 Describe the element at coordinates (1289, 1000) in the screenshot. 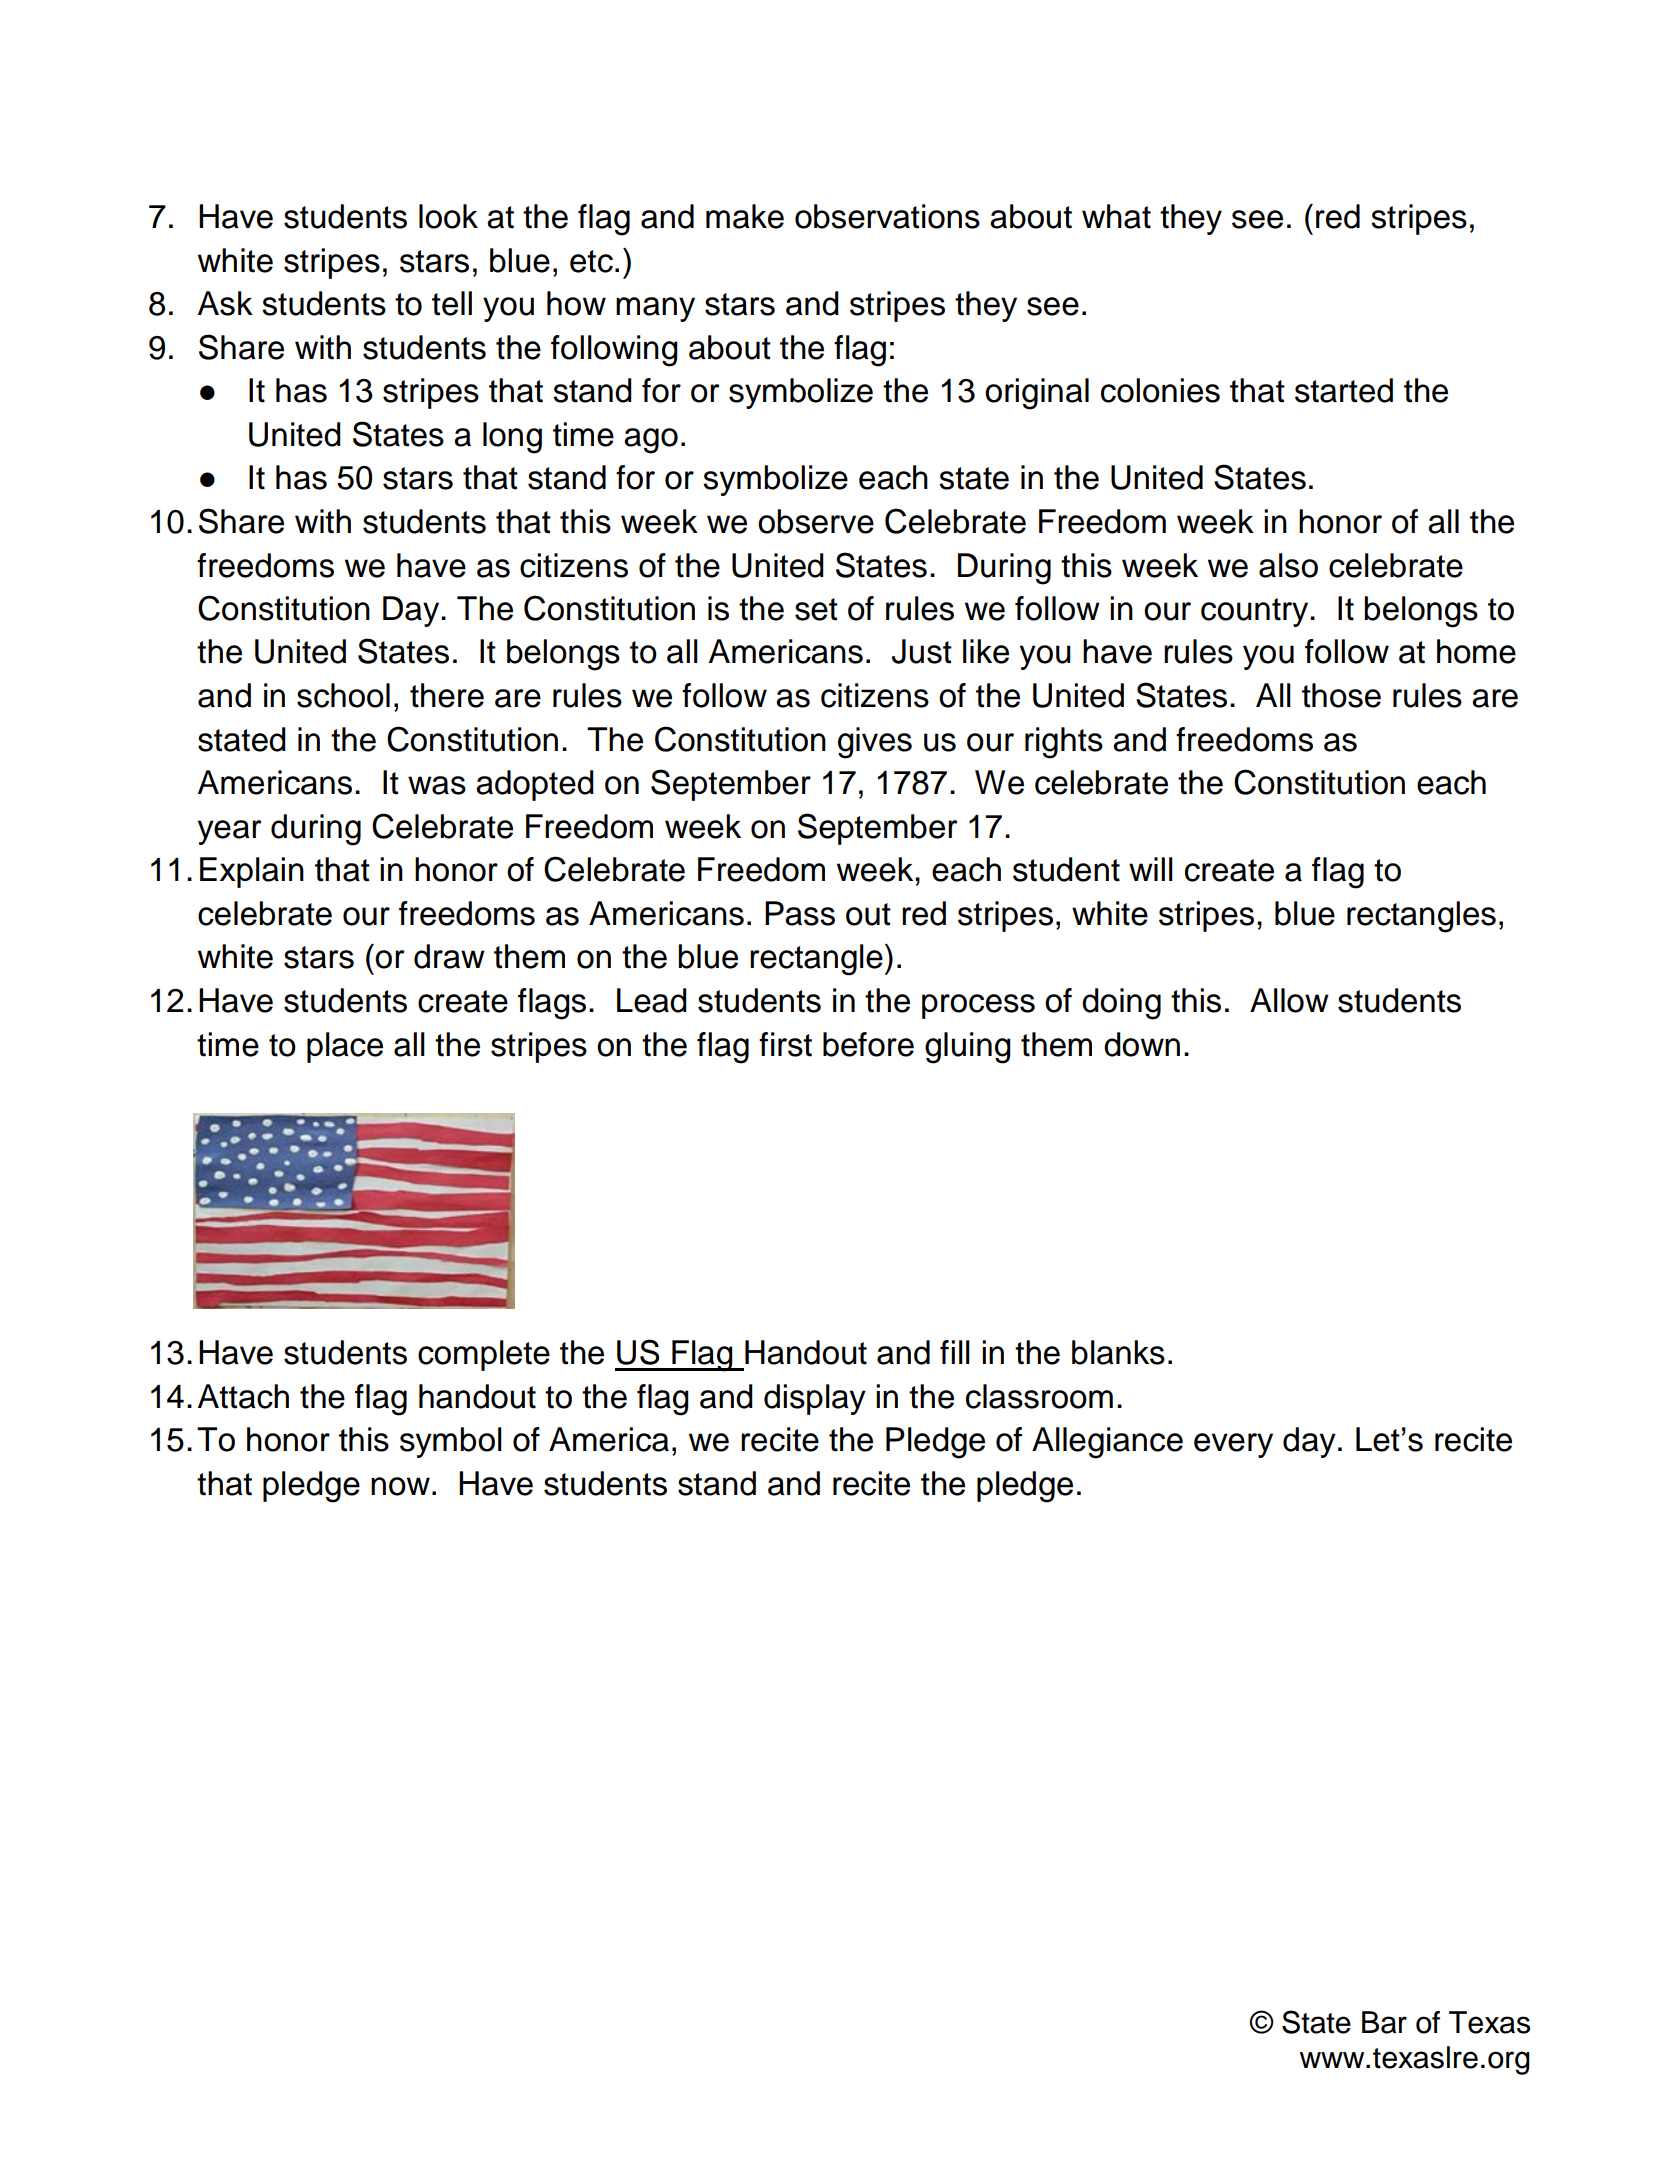

I see `Allow` at that location.
